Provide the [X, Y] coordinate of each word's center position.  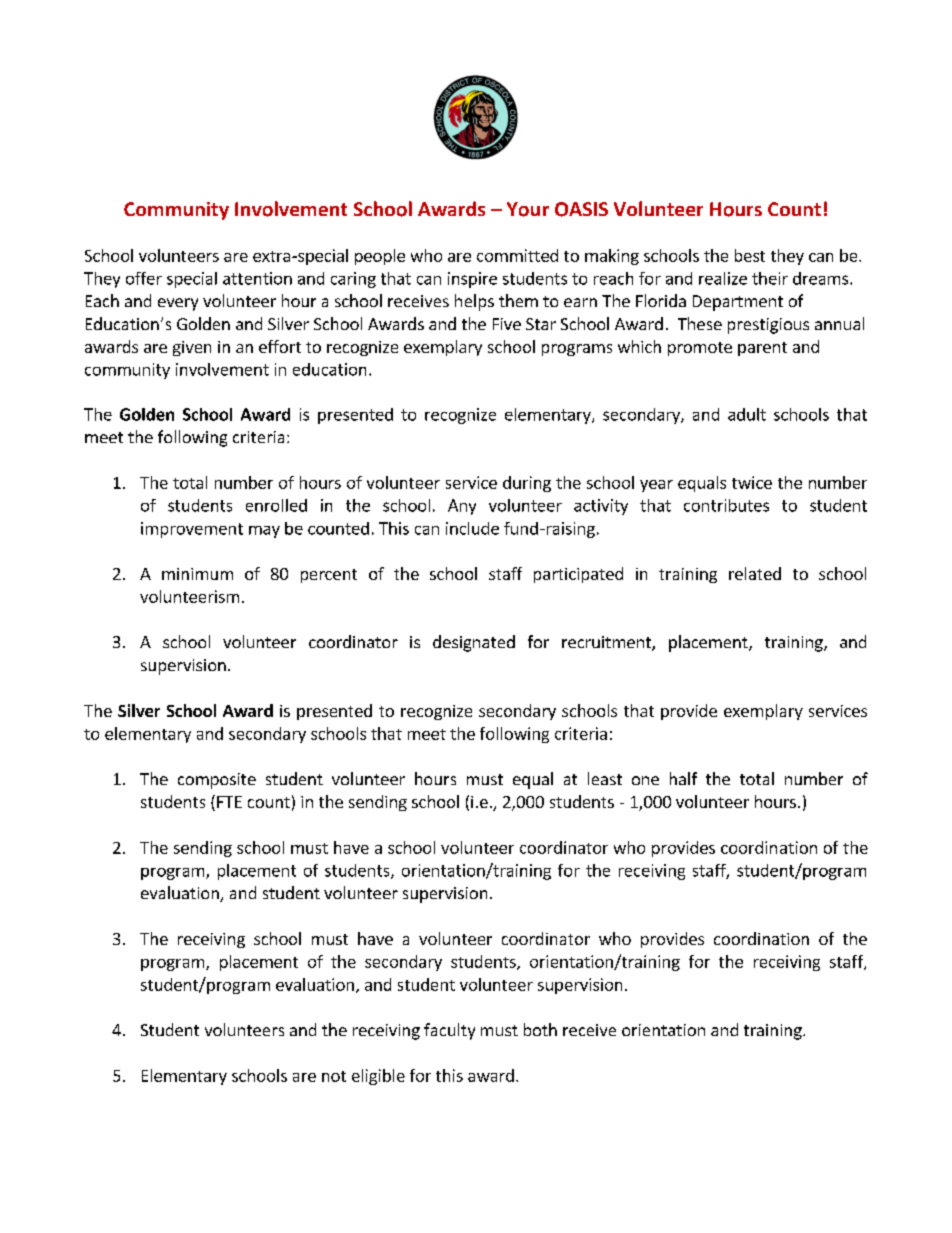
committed [517, 255]
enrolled [276, 505]
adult [747, 414]
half [683, 778]
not [334, 1076]
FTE [229, 802]
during [527, 484]
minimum [197, 574]
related [755, 573]
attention [257, 278]
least [605, 778]
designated [474, 643]
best [750, 255]
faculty [449, 1031]
